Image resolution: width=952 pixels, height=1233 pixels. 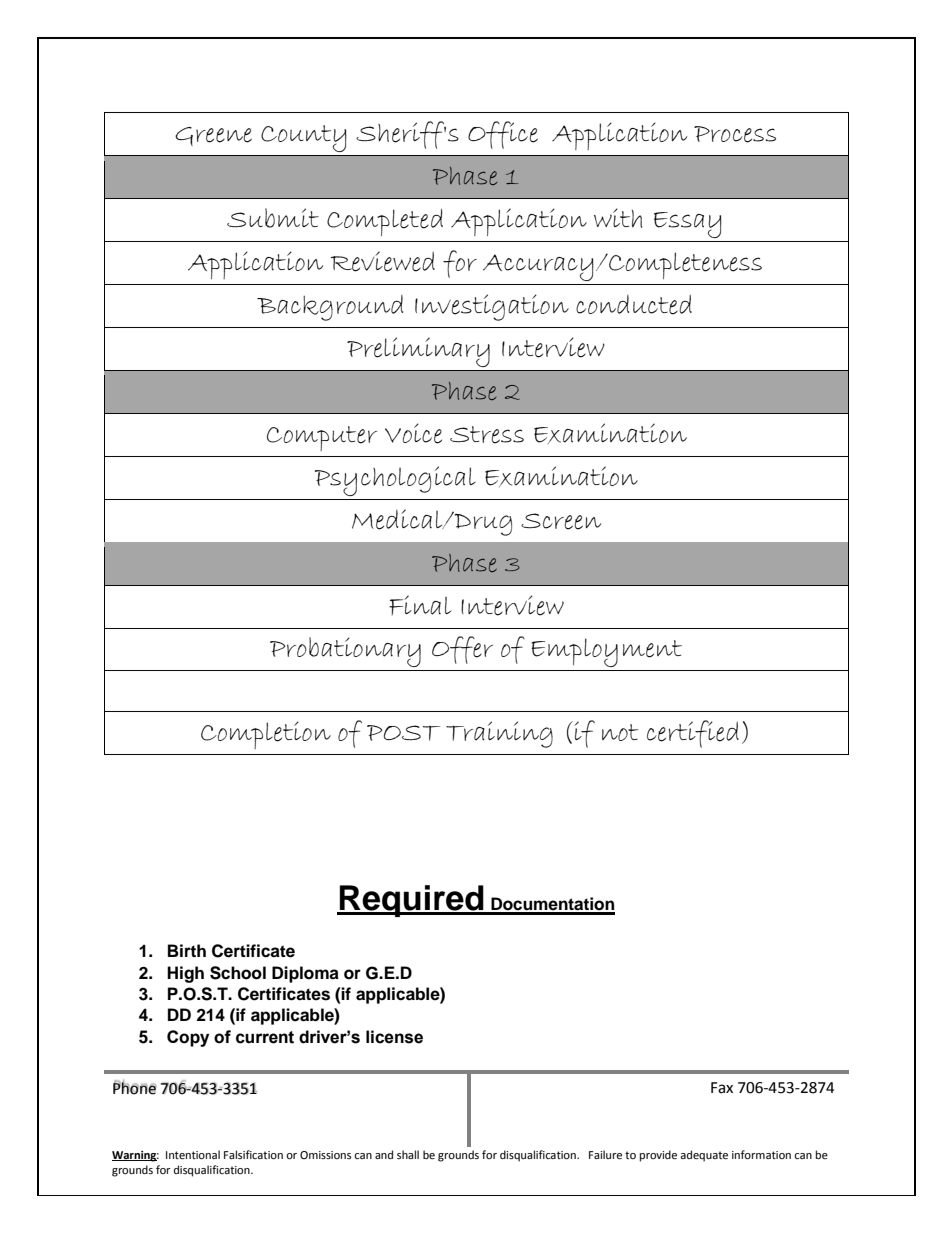 What do you see at coordinates (735, 134) in the page?
I see `Process` at bounding box center [735, 134].
